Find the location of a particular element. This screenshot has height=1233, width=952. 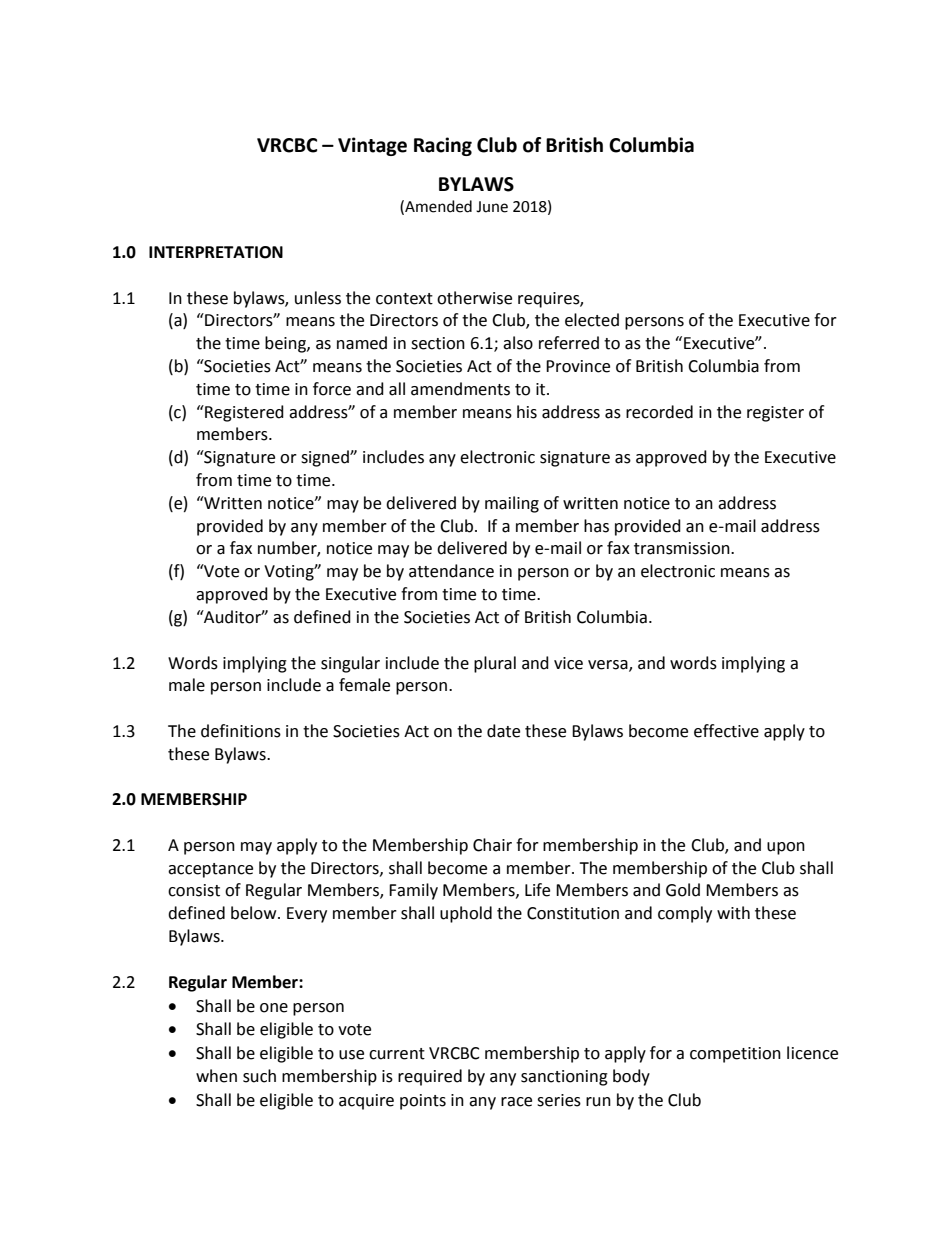

elected is located at coordinates (592, 320).
